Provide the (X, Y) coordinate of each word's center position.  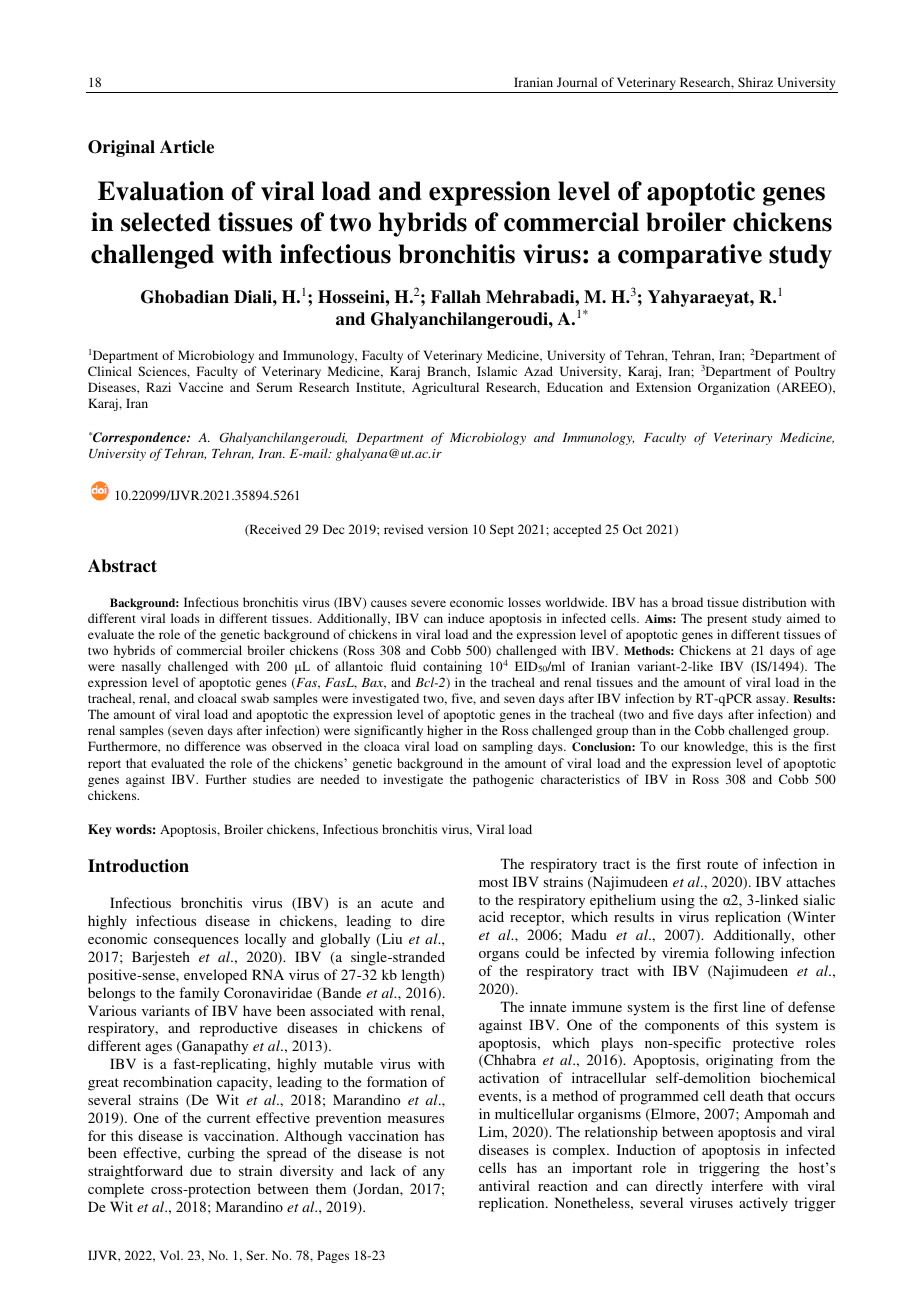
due (201, 1170)
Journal (577, 82)
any (434, 1174)
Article (187, 147)
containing (452, 667)
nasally (141, 667)
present (727, 620)
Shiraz (755, 82)
